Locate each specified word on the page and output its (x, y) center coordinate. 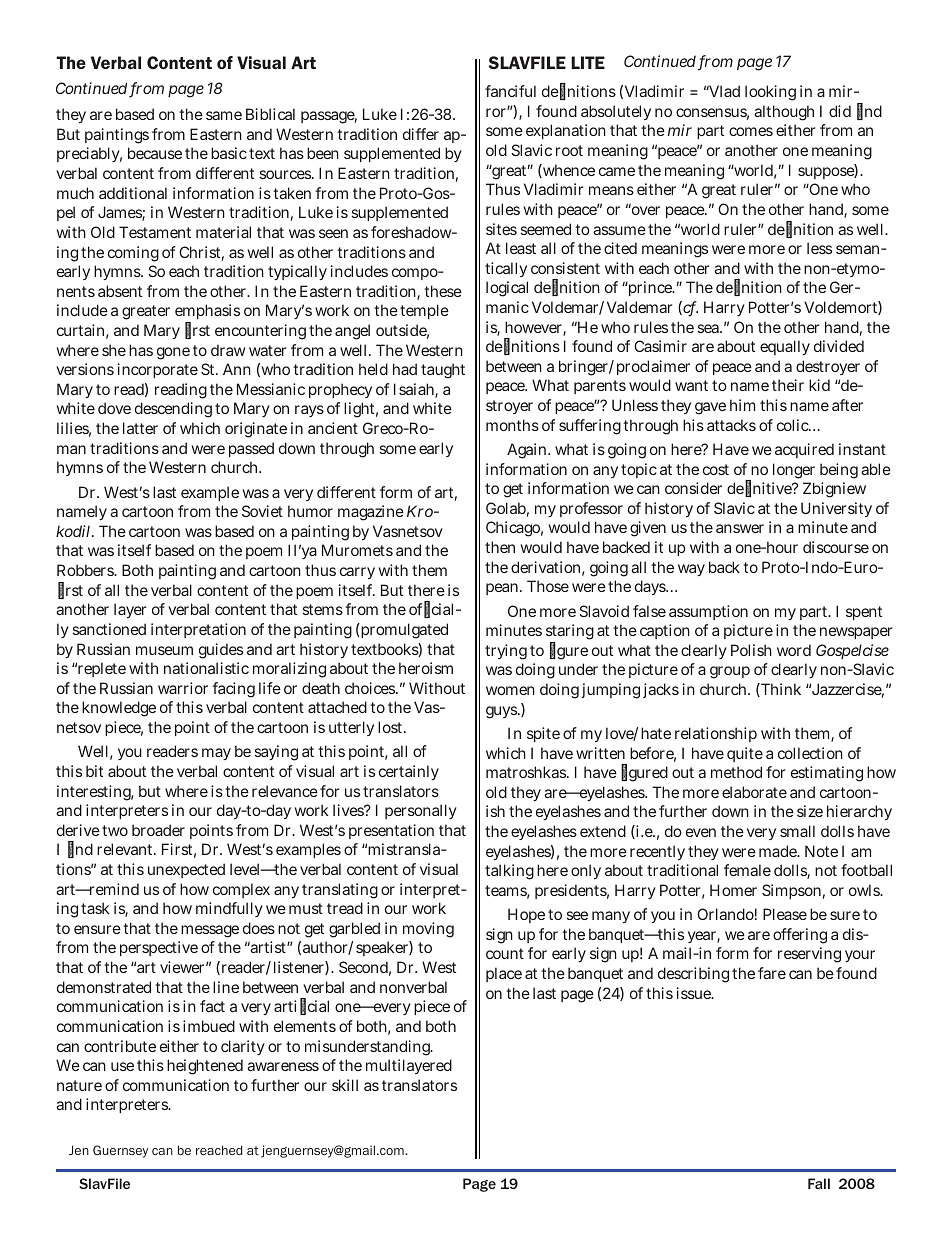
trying (506, 652)
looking (770, 93)
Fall (819, 1183)
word (794, 650)
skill (345, 1085)
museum (164, 650)
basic (229, 153)
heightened (205, 1067)
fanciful (510, 91)
